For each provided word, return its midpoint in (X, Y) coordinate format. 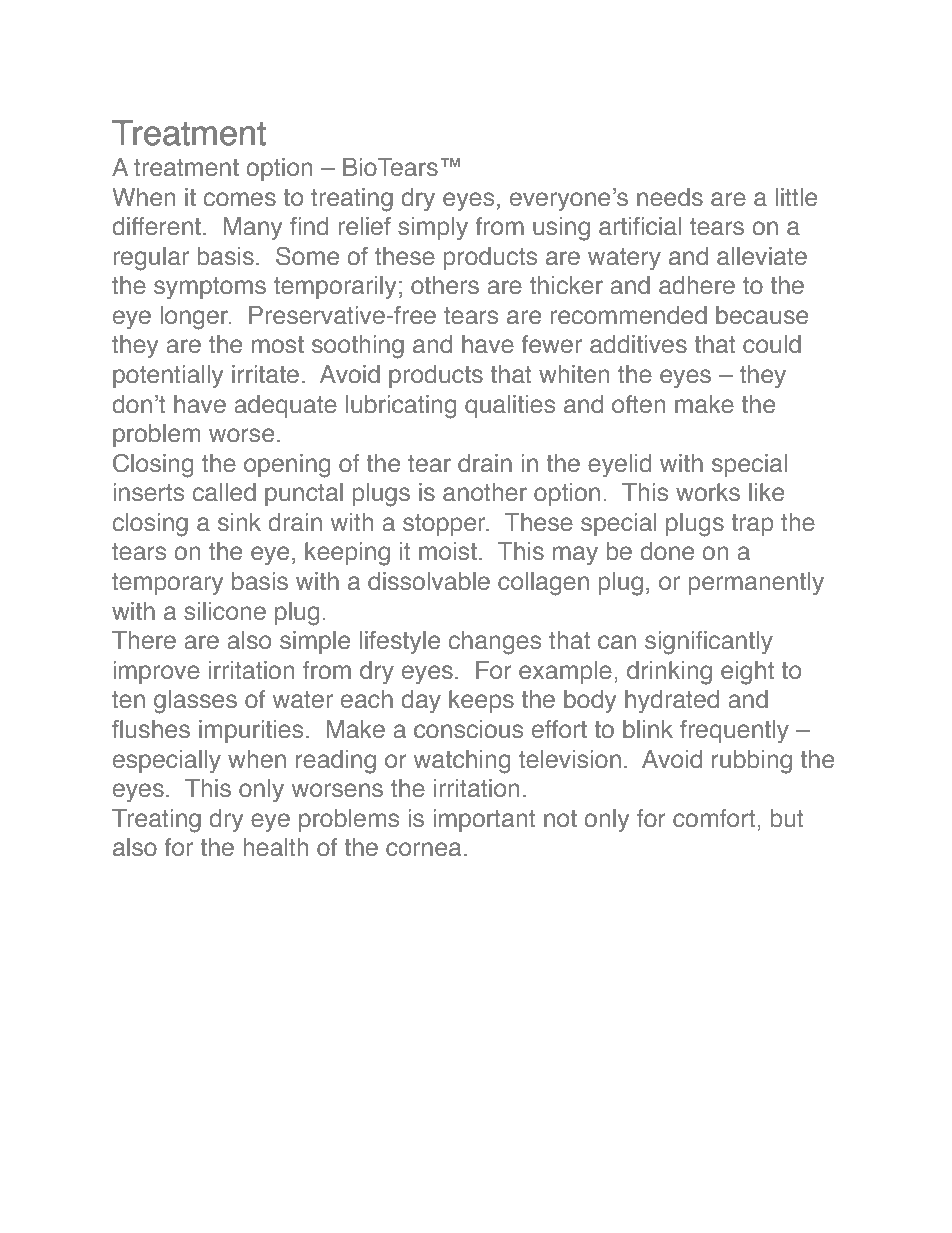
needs (670, 197)
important (484, 820)
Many (253, 228)
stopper (445, 525)
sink (239, 522)
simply (433, 228)
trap (752, 525)
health (275, 847)
